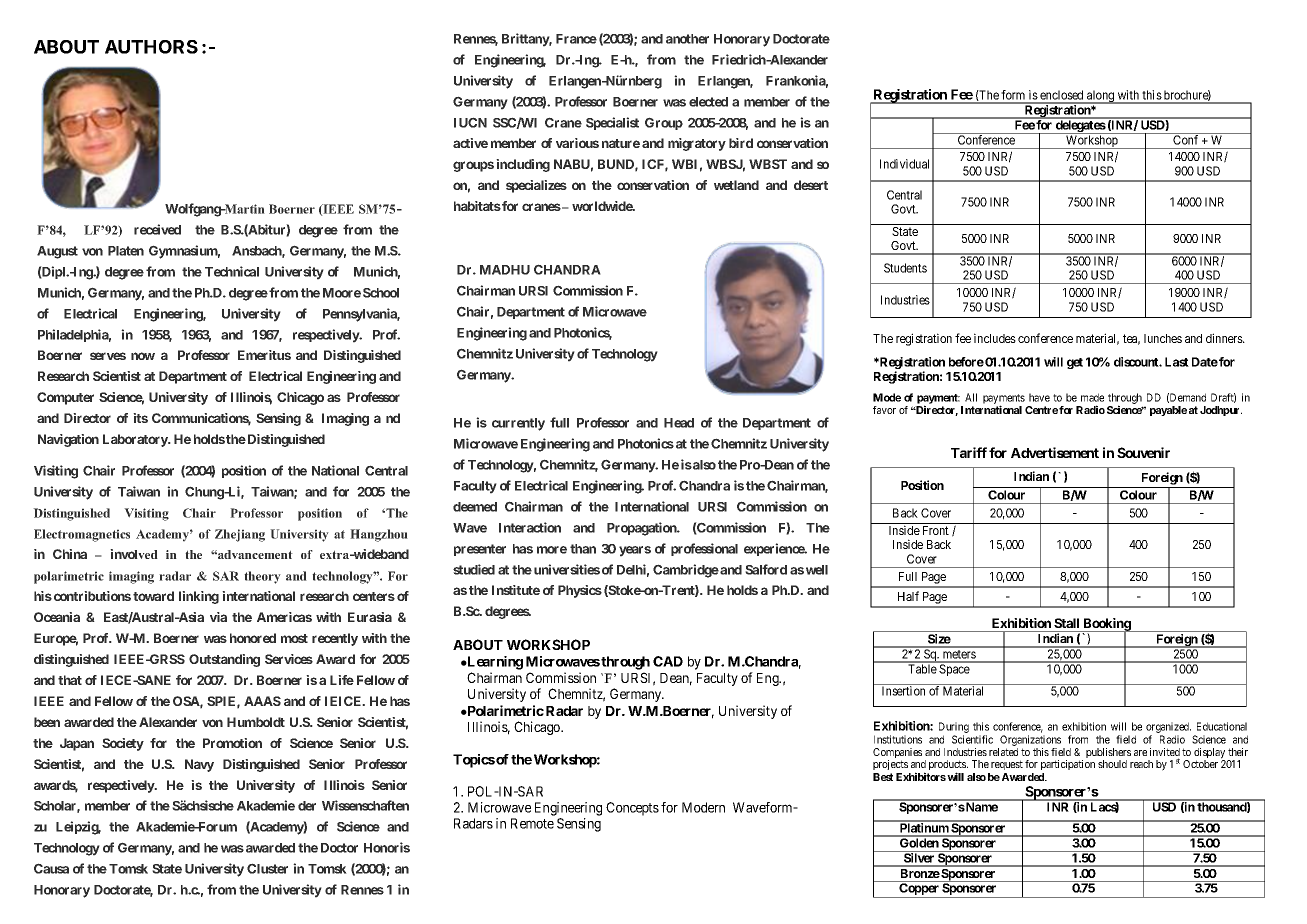  What do you see at coordinates (1107, 626) in the page?
I see `Booking` at bounding box center [1107, 626].
